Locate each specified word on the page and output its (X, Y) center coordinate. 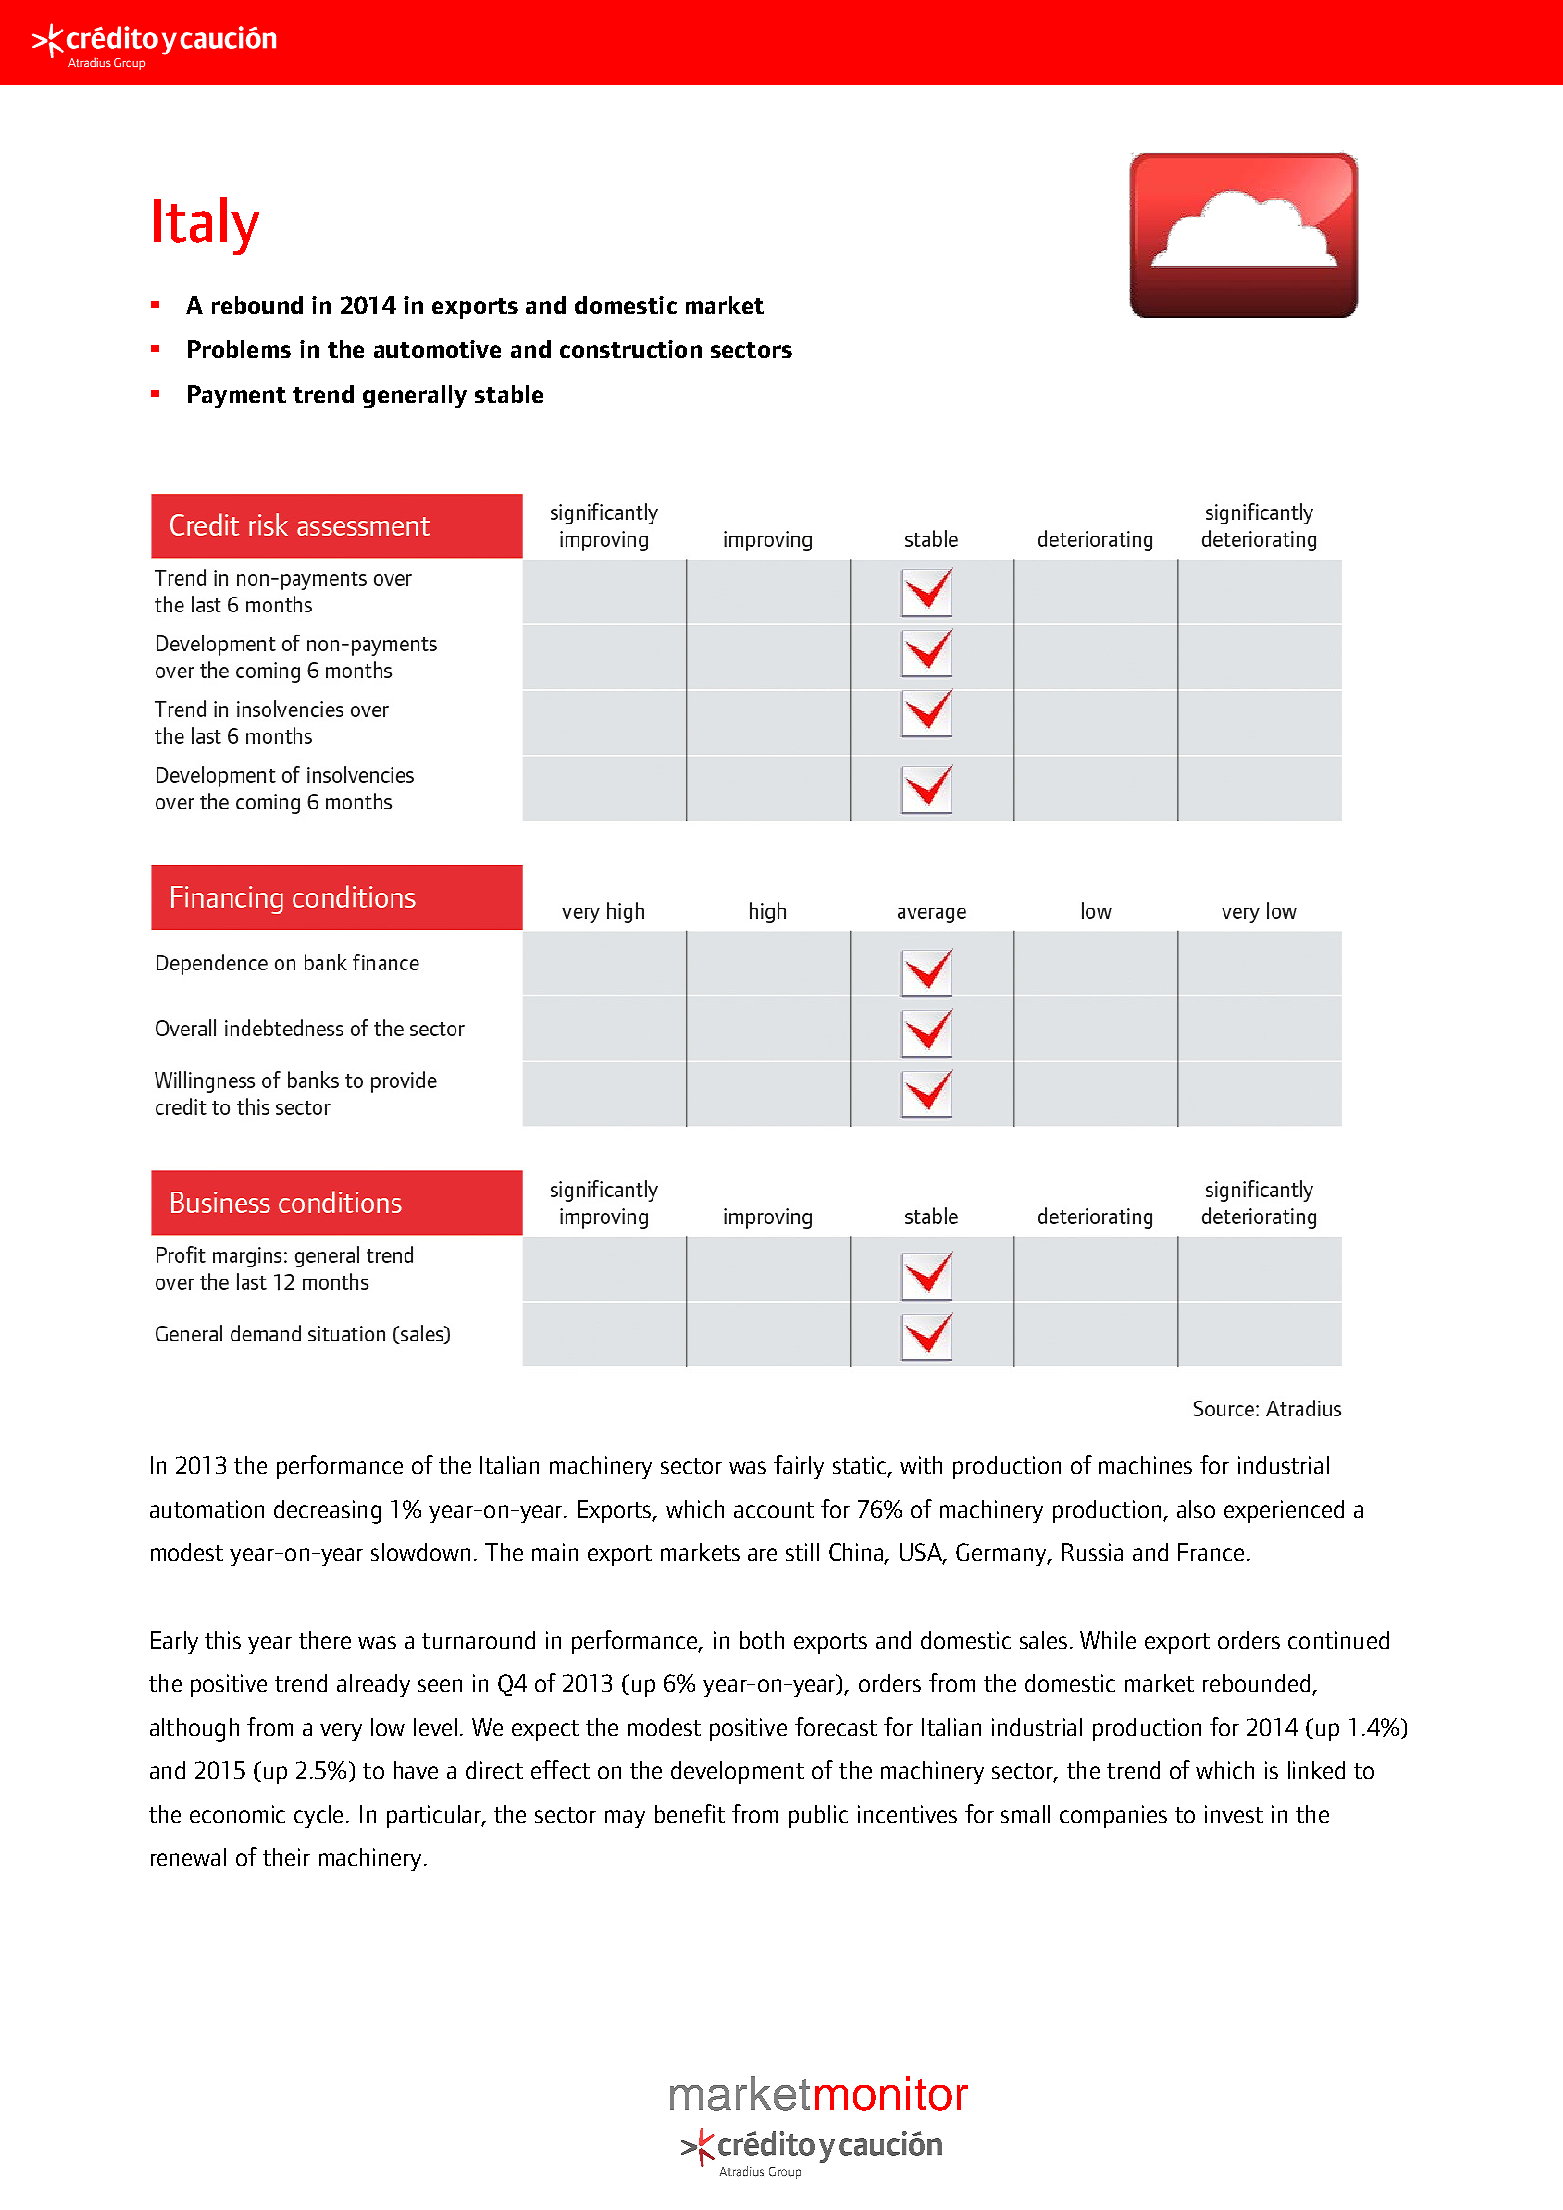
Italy (206, 226)
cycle (320, 1816)
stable (509, 394)
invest (1234, 1814)
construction (631, 349)
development (737, 1772)
